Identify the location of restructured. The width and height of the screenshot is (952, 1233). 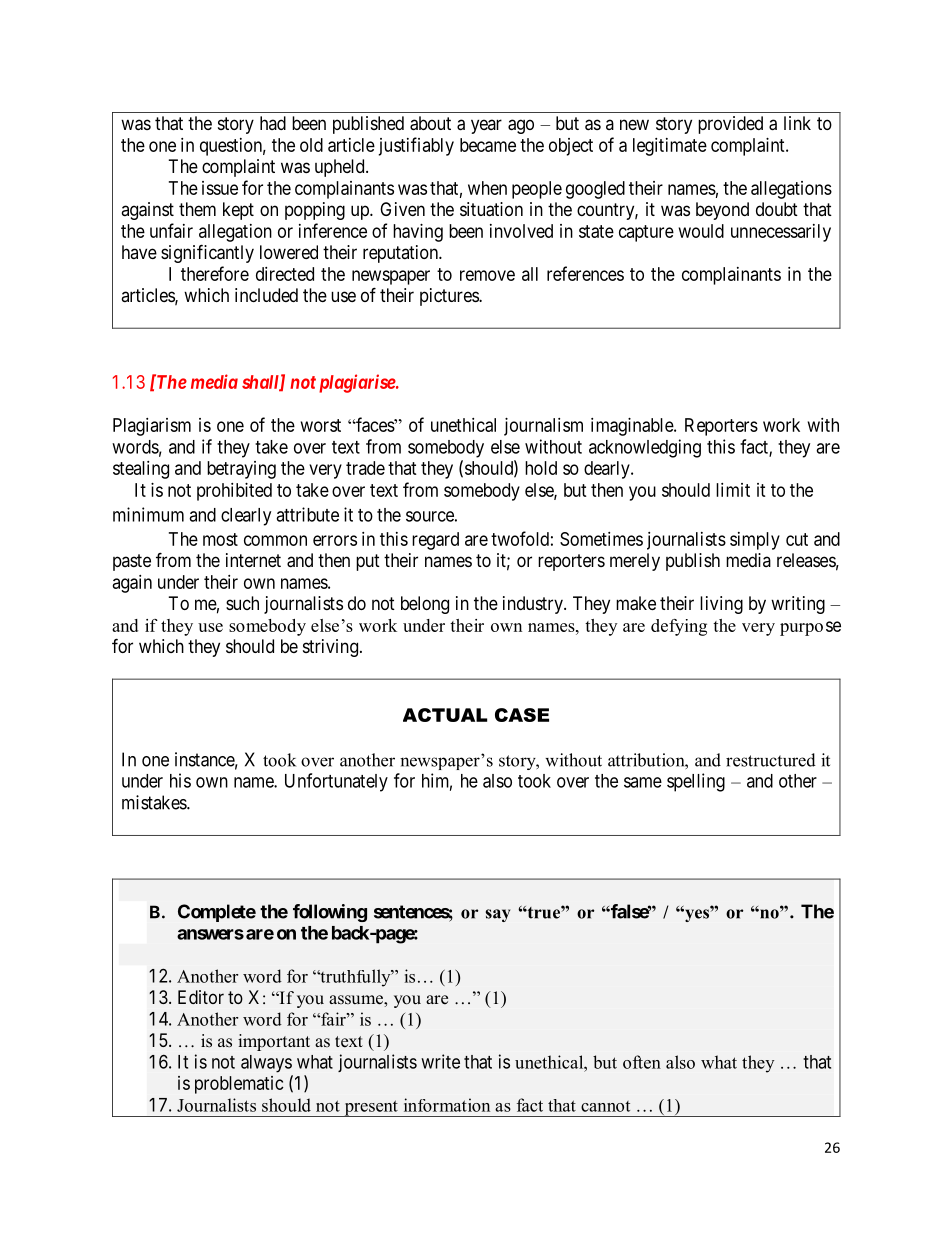
(771, 760).
